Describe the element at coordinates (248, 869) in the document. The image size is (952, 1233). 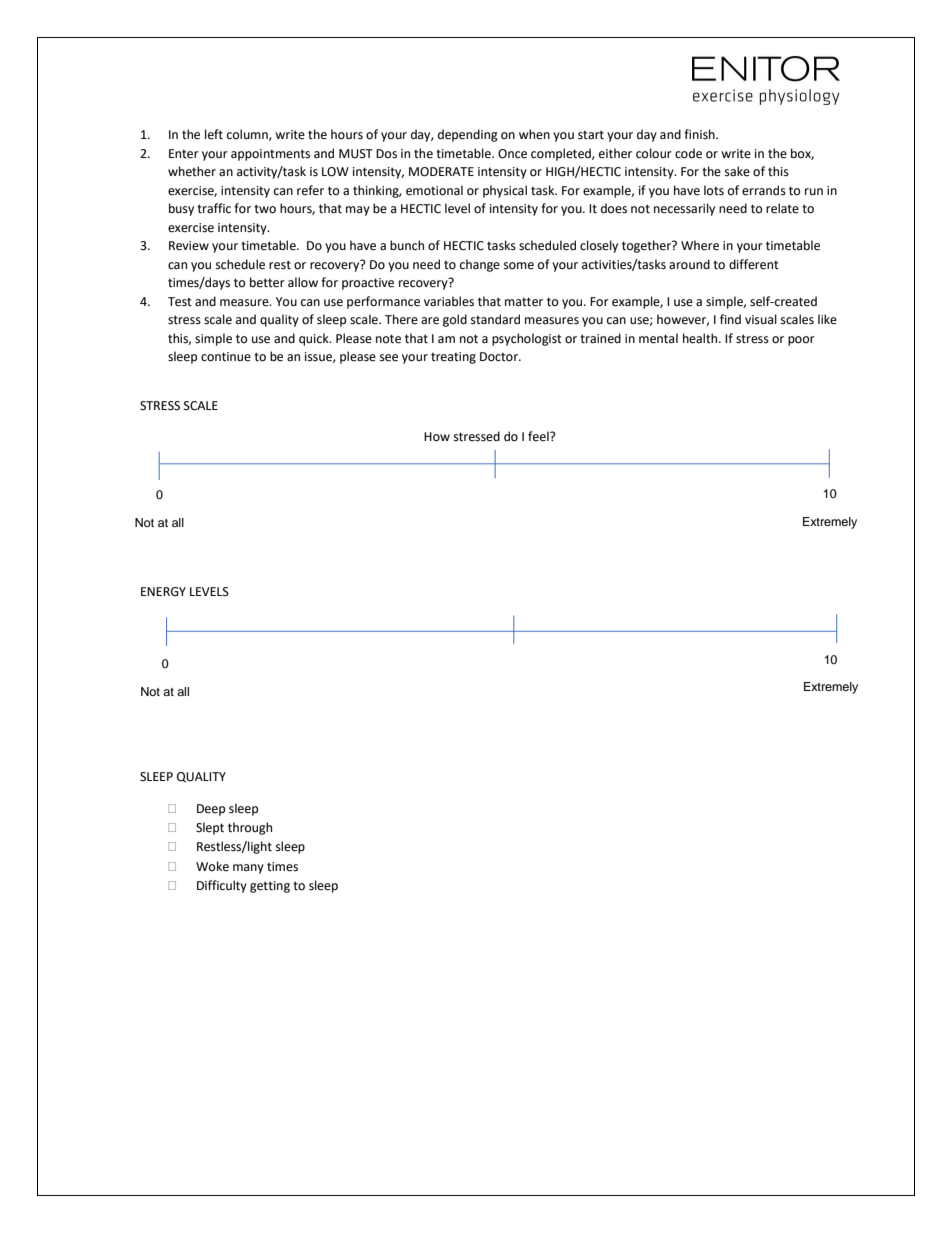
I see `many` at that location.
